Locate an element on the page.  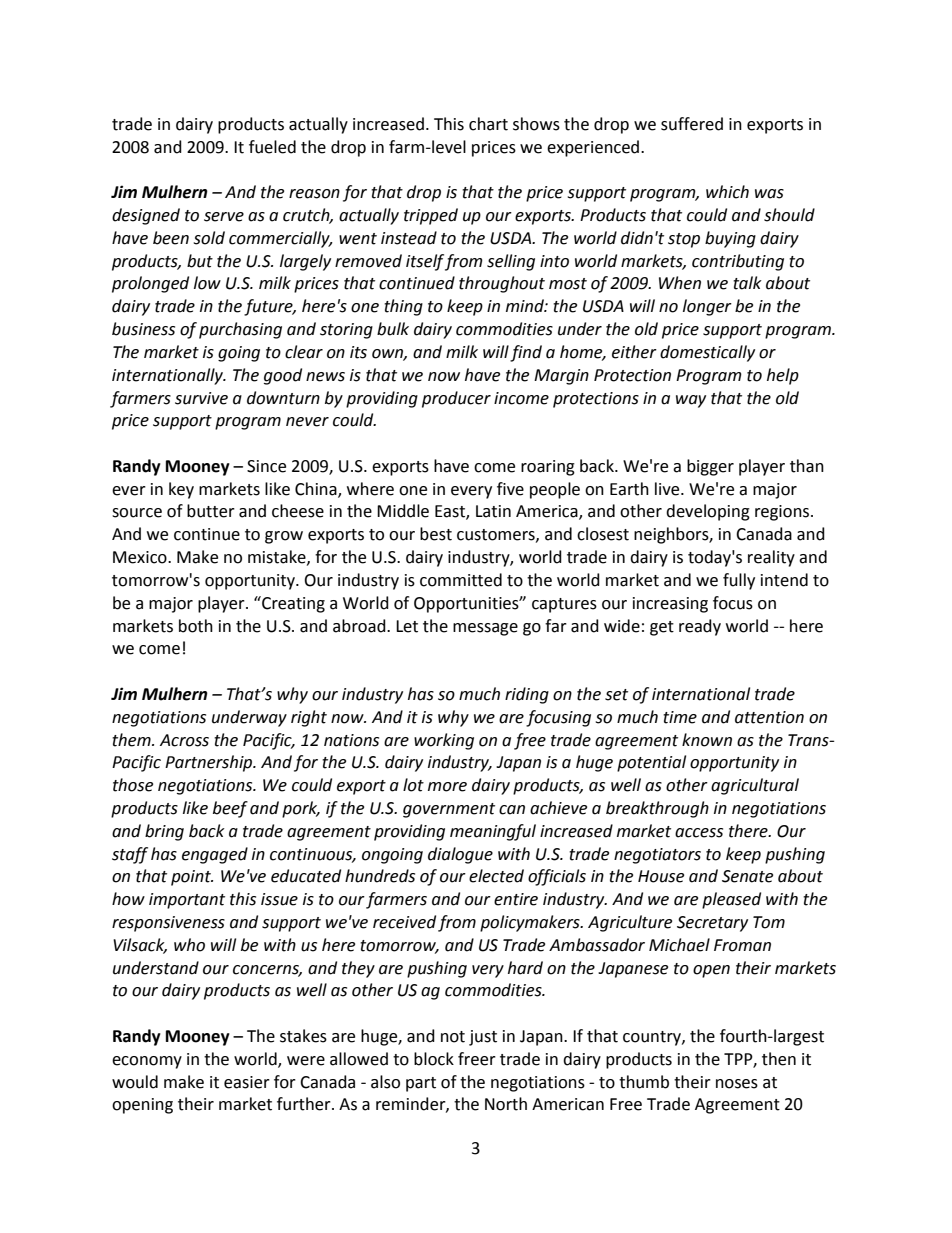
five is located at coordinates (510, 489).
